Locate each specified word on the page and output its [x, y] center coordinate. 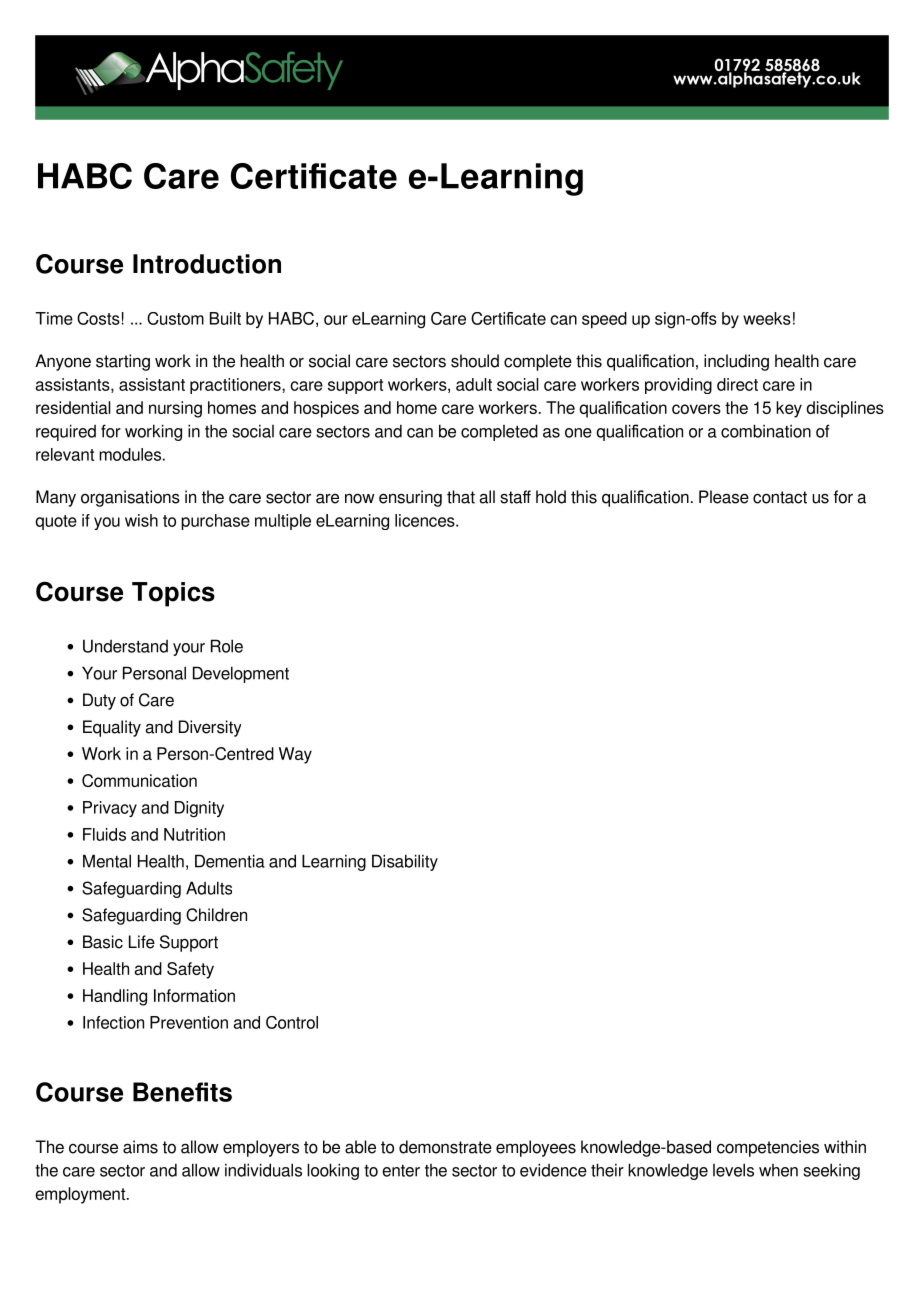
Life [142, 942]
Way [295, 755]
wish [141, 520]
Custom [175, 318]
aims [140, 1147]
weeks [767, 318]
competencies [768, 1148]
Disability [405, 862]
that [461, 497]
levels [733, 1170]
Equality [112, 728]
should [475, 361]
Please [724, 497]
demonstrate [445, 1147]
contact [780, 497]
